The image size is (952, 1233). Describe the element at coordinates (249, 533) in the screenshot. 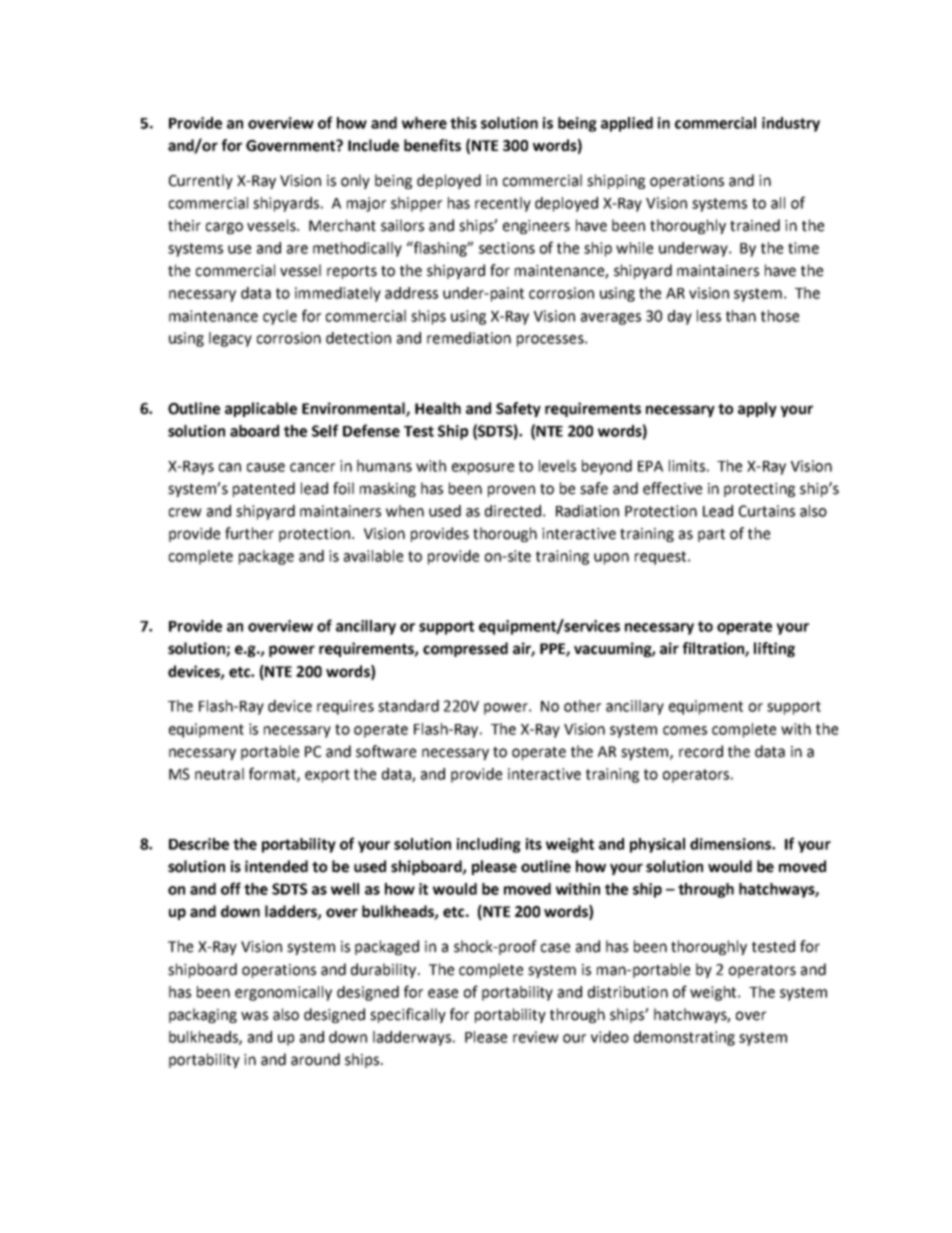

I see `further` at that location.
